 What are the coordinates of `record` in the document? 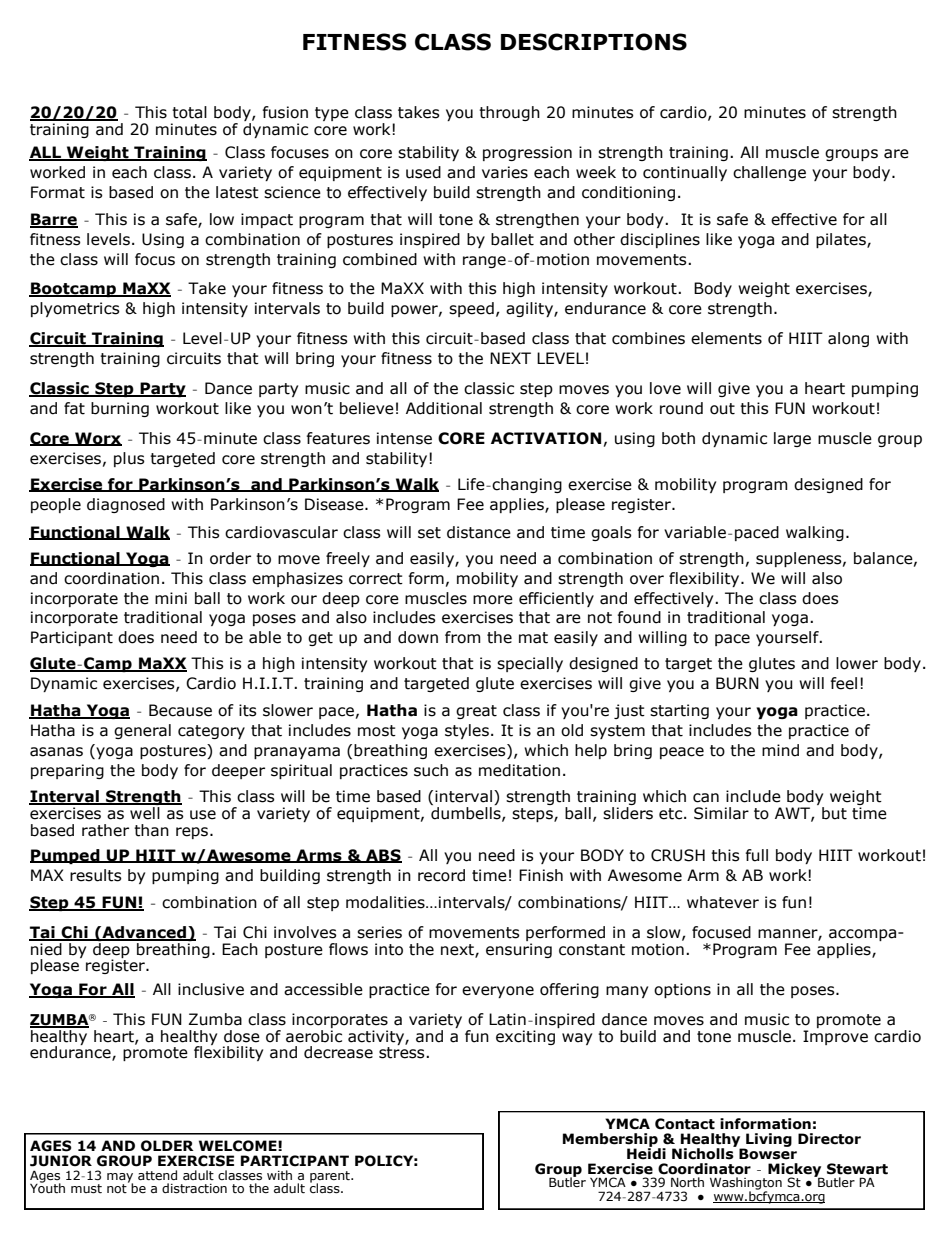 It's located at (441, 875).
